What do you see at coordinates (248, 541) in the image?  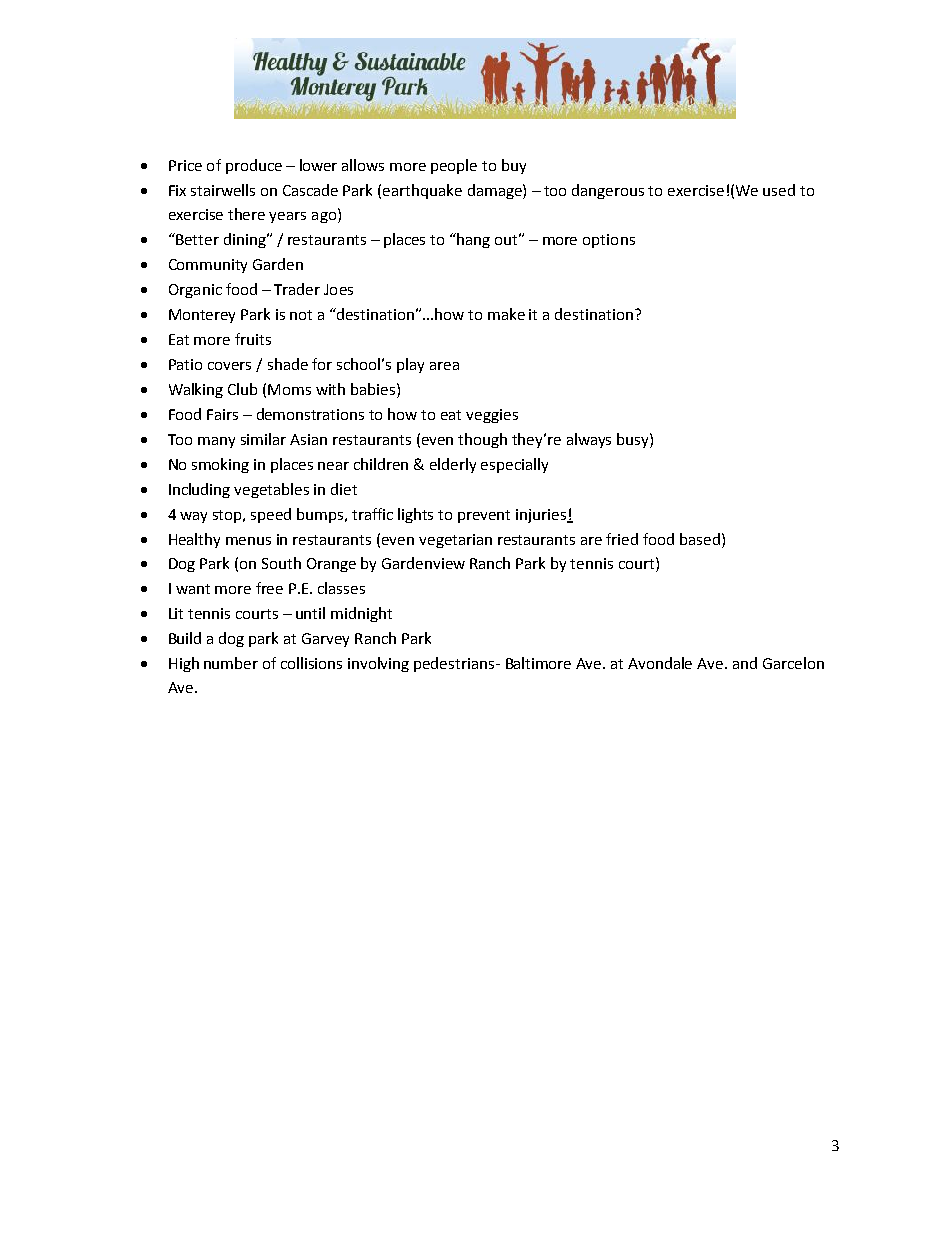 I see `menus` at bounding box center [248, 541].
